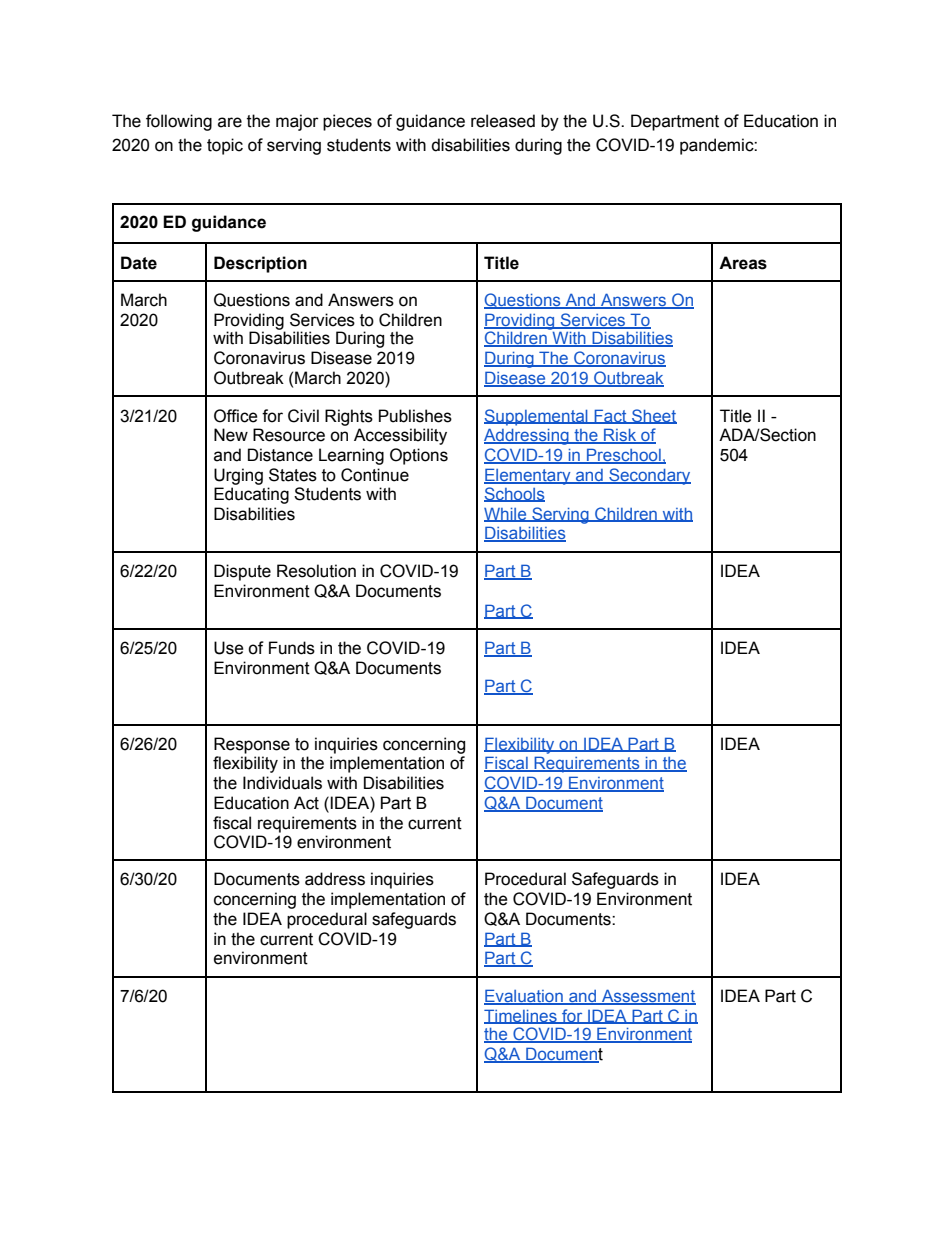  I want to click on Urging, so click(238, 476).
